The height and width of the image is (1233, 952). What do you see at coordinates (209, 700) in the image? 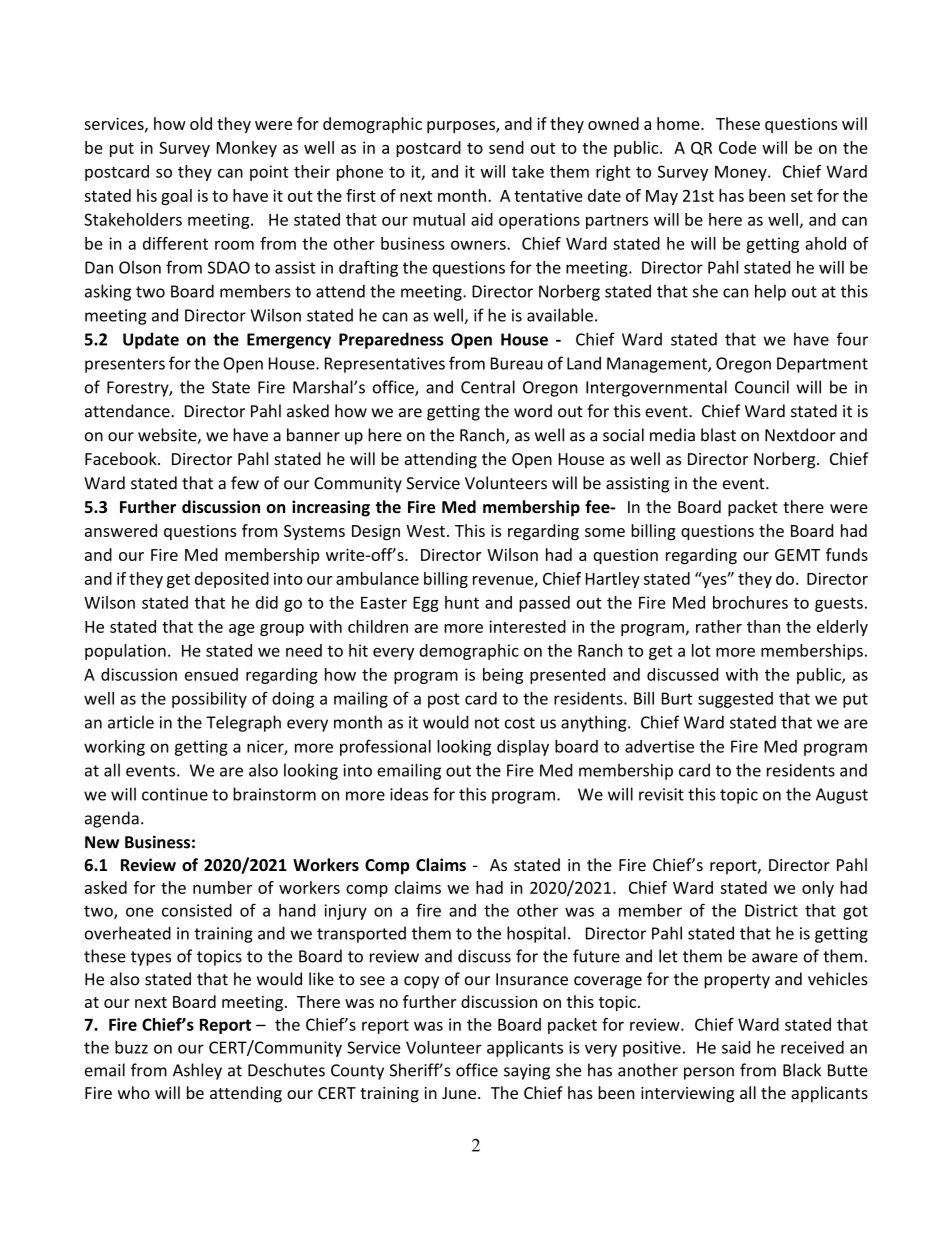
I see `possibility` at bounding box center [209, 700].
